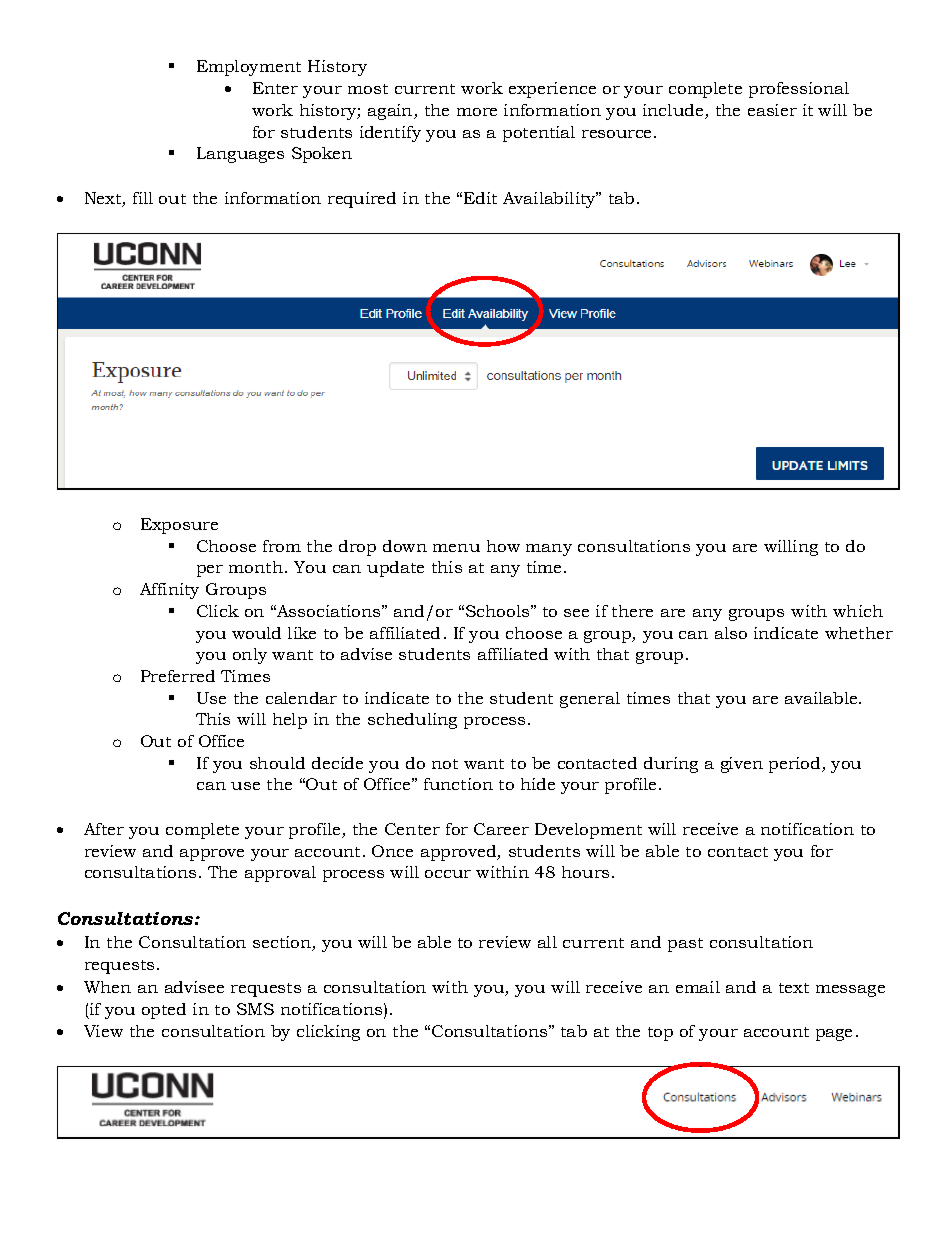  What do you see at coordinates (503, 546) in the document?
I see `how` at bounding box center [503, 546].
